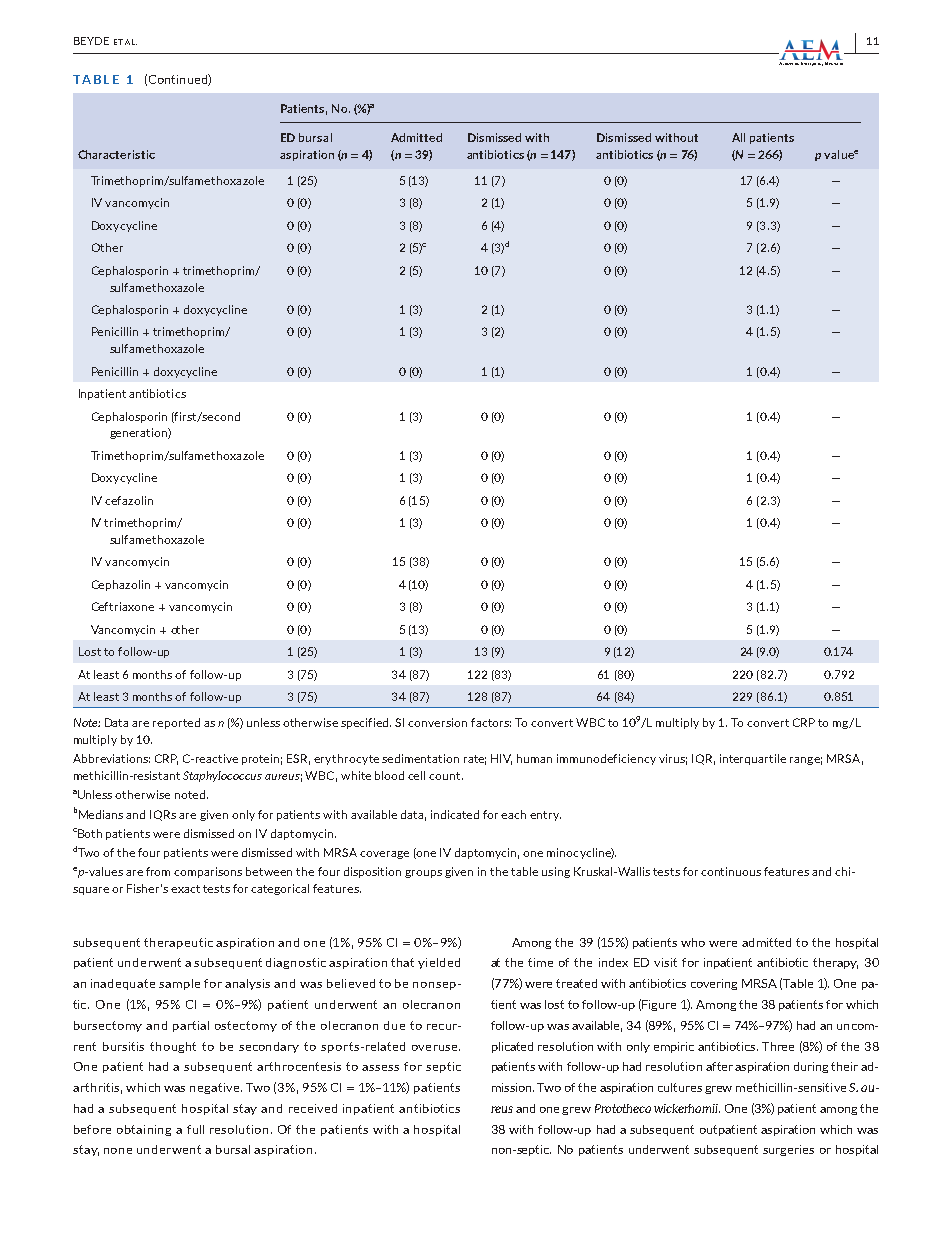  I want to click on cefazolin, so click(129, 500).
